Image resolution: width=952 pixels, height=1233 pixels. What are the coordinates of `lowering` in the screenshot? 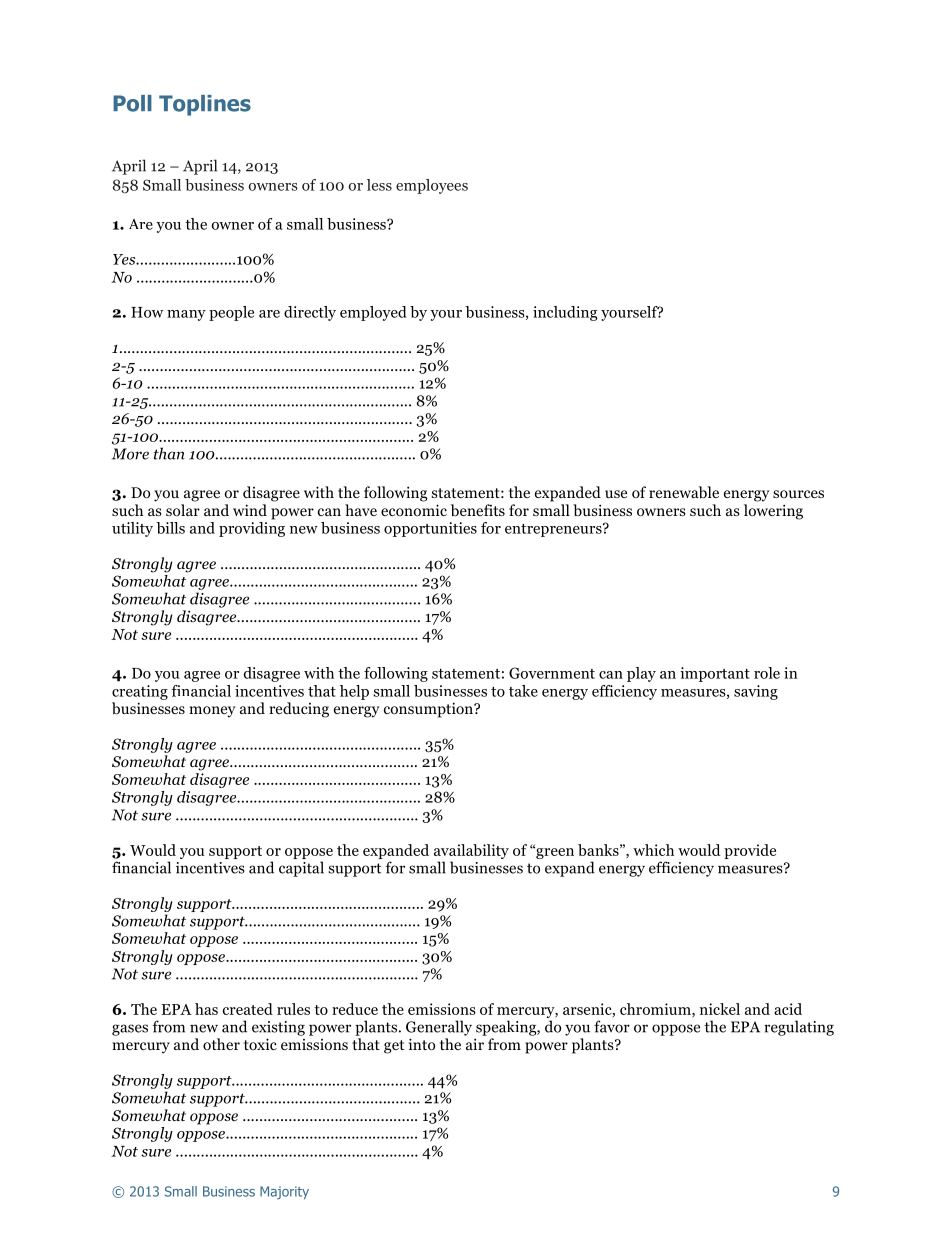 It's located at (773, 512).
